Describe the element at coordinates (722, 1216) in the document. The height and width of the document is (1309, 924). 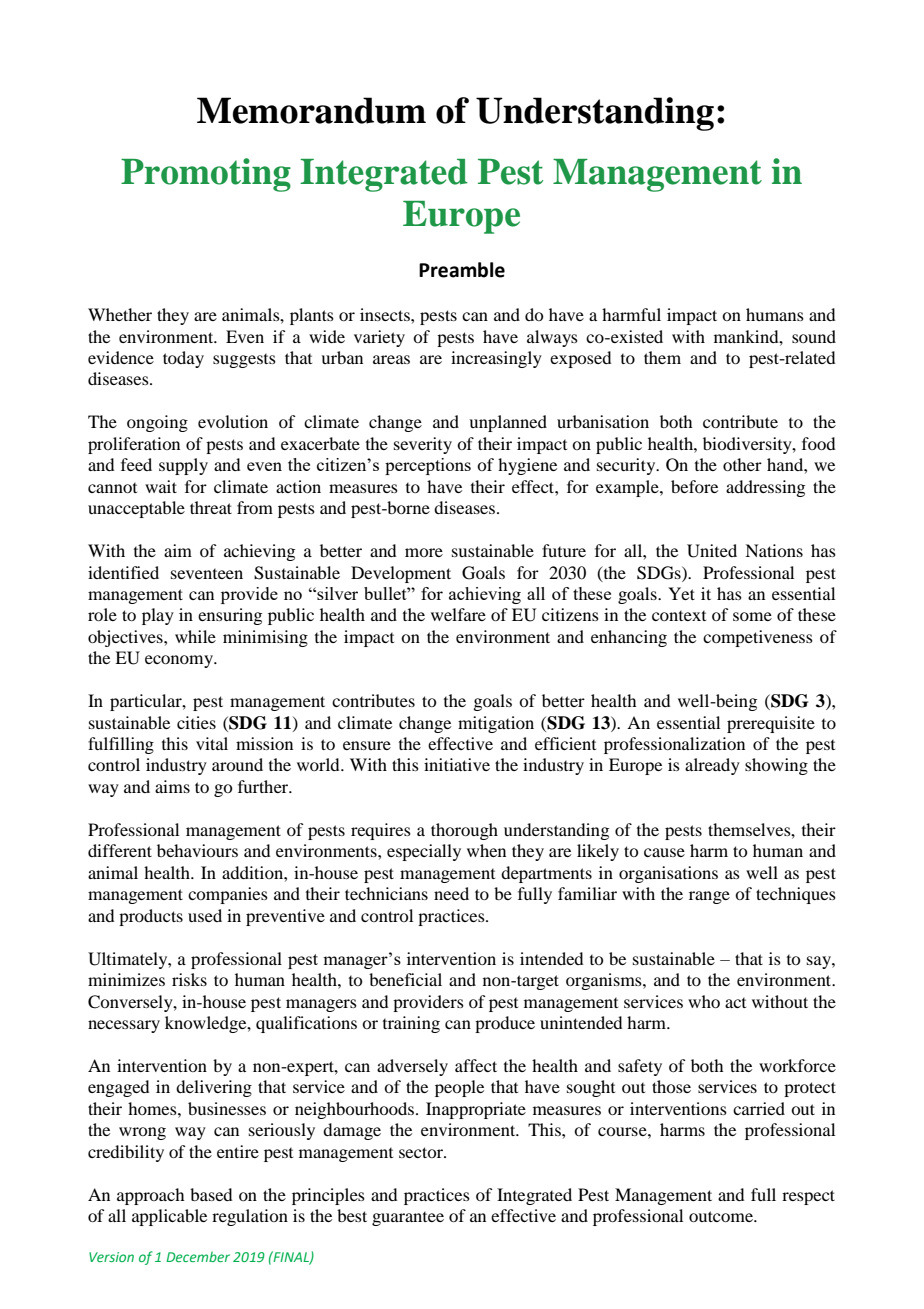
I see `outcome` at that location.
